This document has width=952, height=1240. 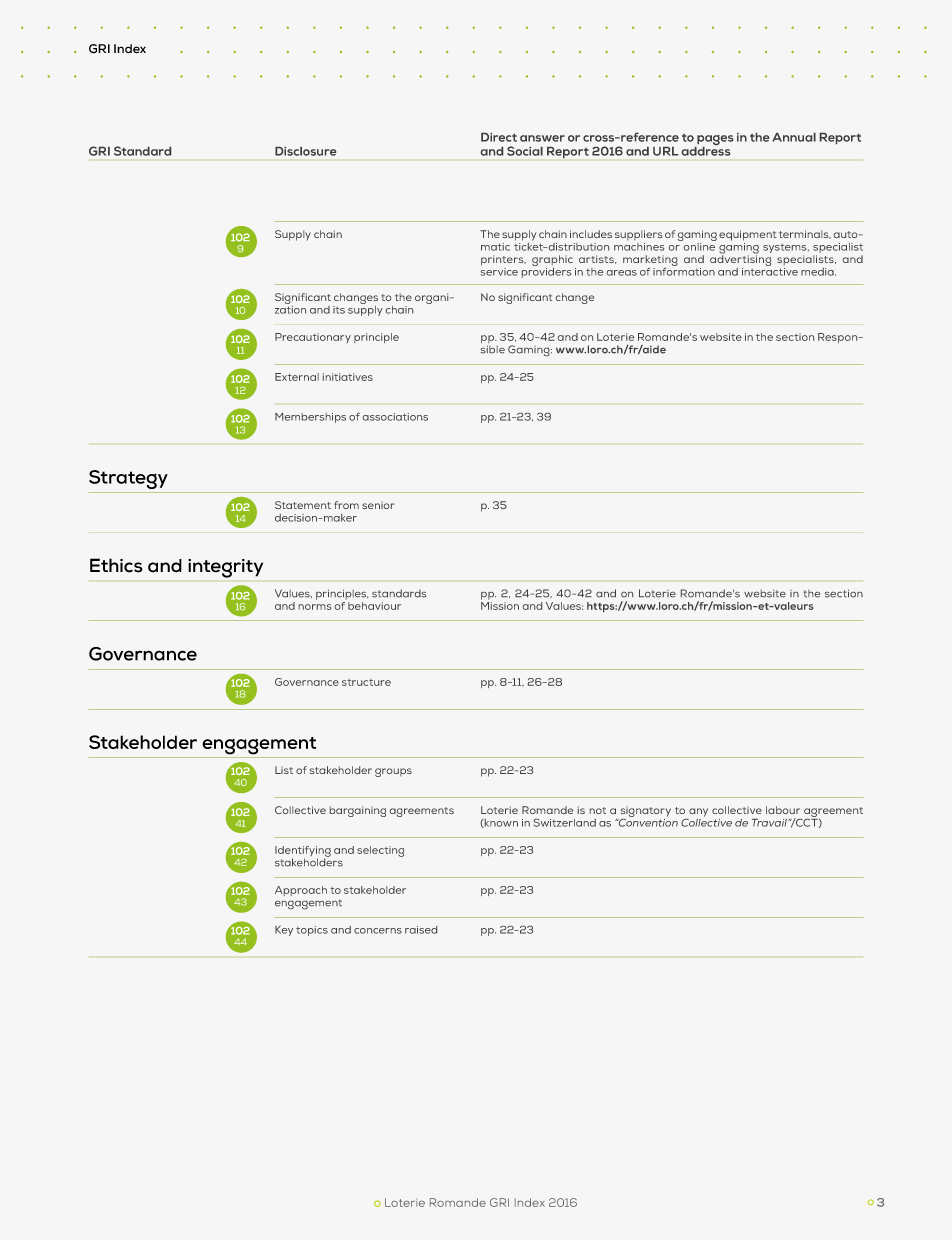 What do you see at coordinates (499, 137) in the document?
I see `Direct` at bounding box center [499, 137].
